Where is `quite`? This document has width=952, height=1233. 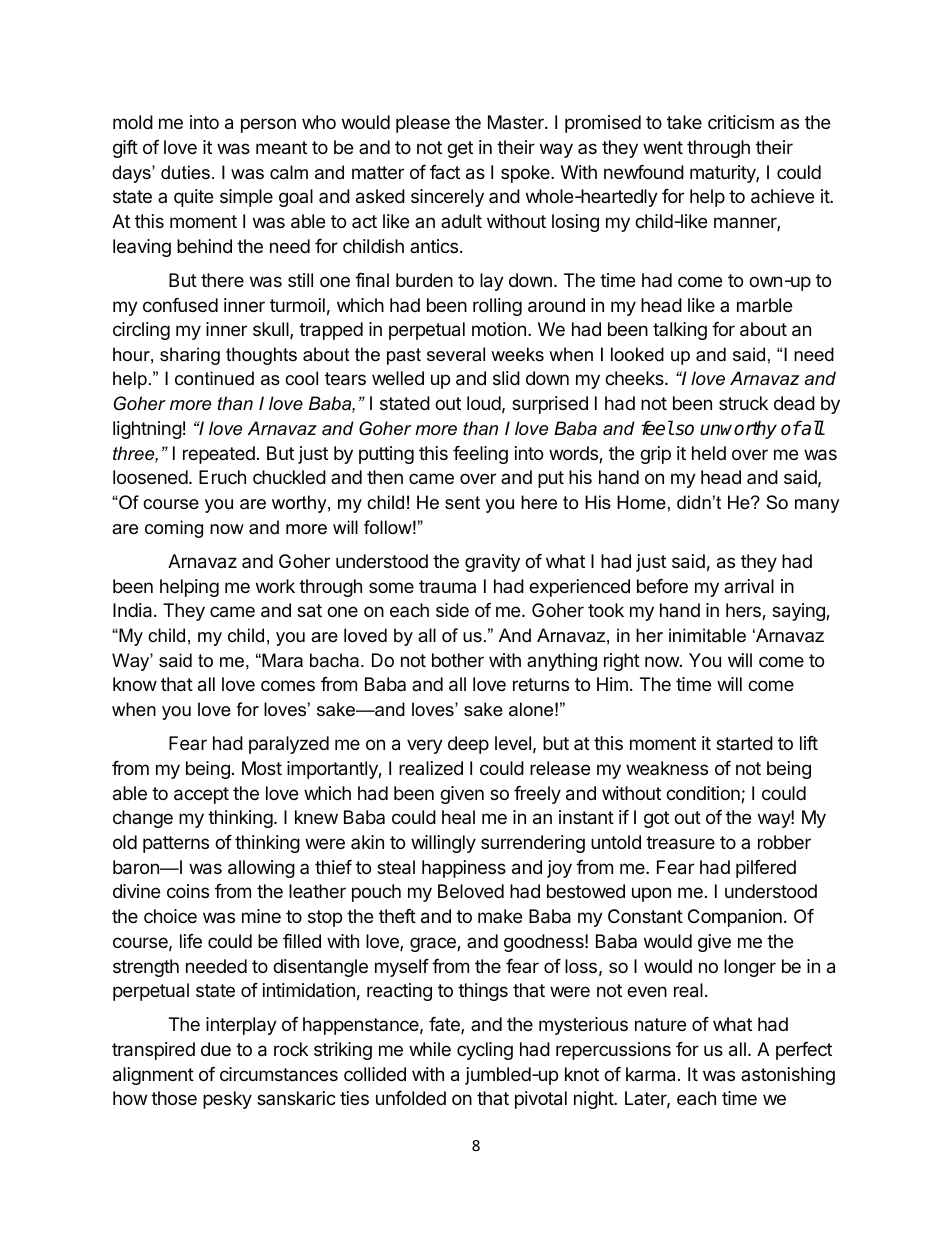
quite is located at coordinates (193, 198).
